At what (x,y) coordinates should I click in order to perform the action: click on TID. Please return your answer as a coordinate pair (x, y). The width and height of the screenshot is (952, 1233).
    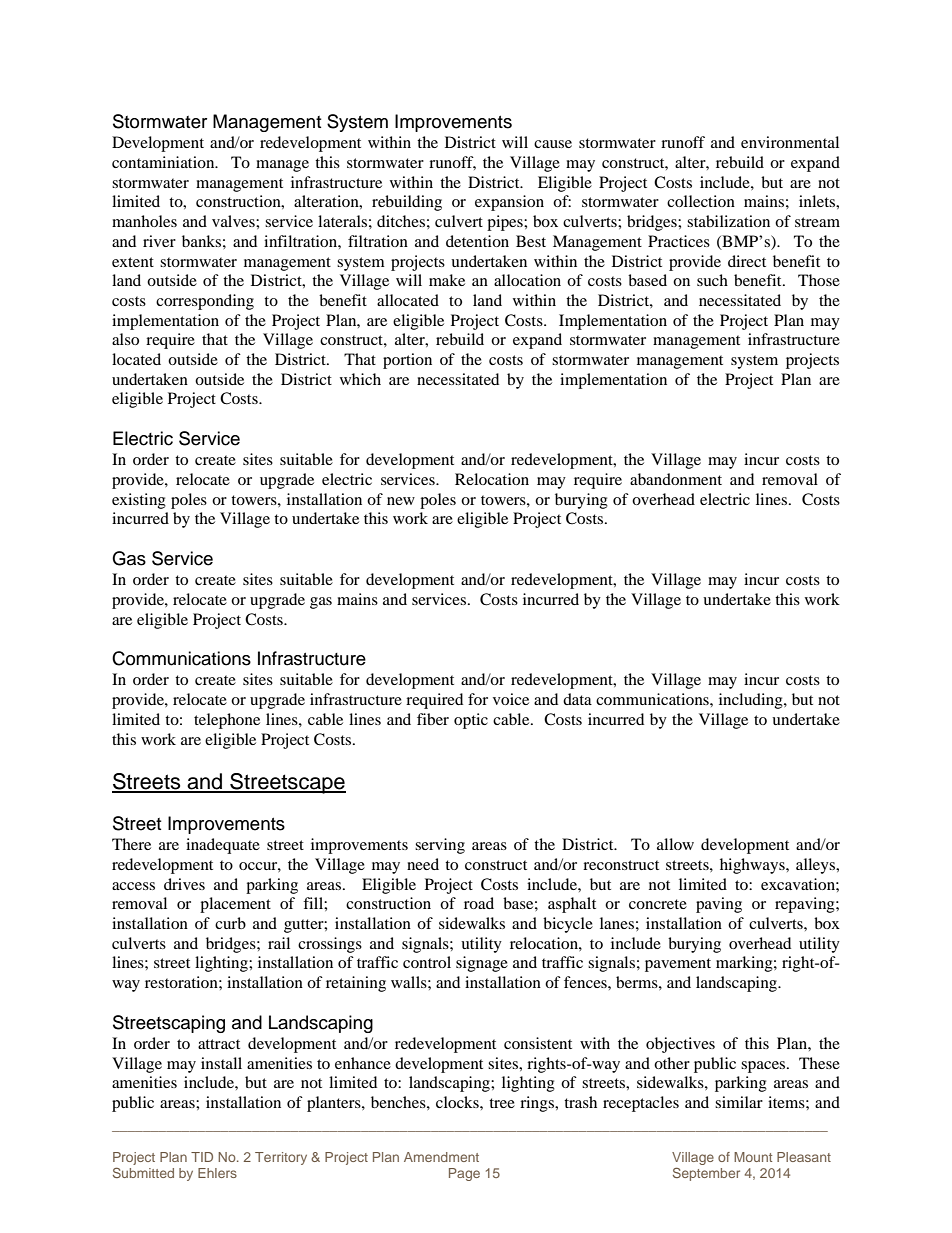
    Looking at the image, I should click on (202, 1157).
